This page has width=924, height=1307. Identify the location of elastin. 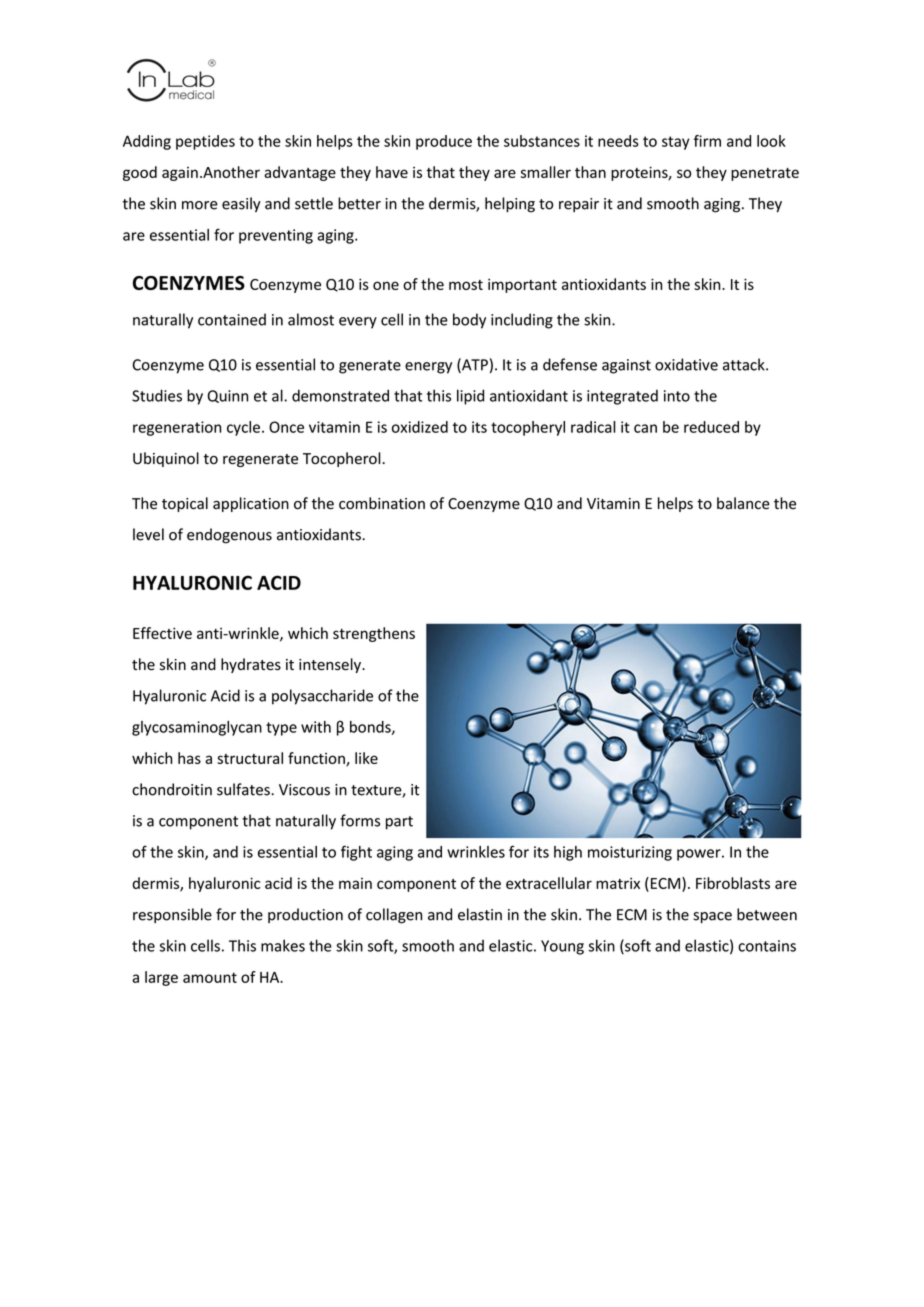
(480, 914).
